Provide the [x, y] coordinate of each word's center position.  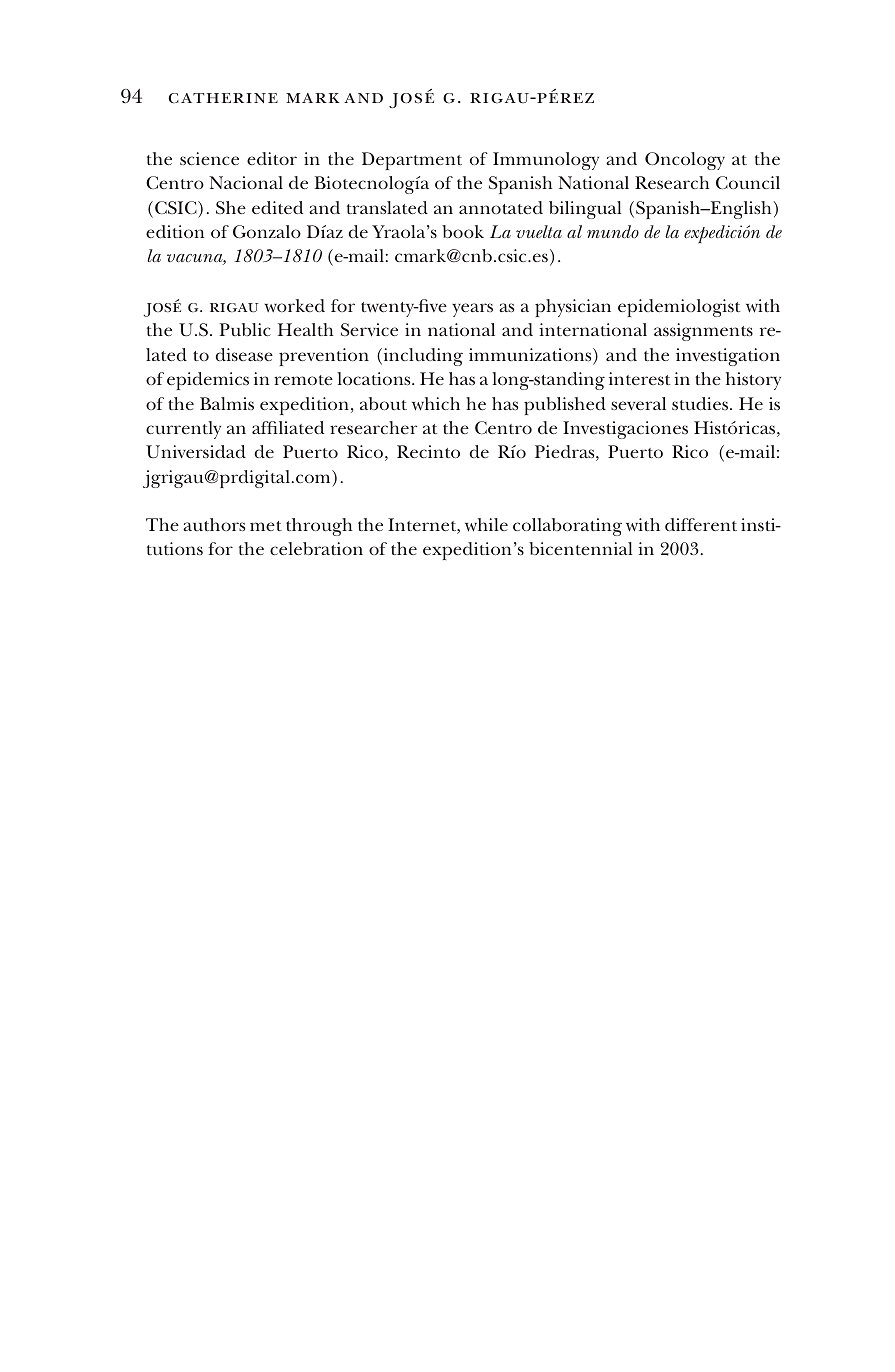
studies [701, 403]
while [486, 525]
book [463, 231]
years [472, 310]
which [436, 404]
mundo [613, 231]
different [701, 524]
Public [245, 329]
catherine [223, 98]
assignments [703, 332]
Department [412, 161]
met [266, 526]
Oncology [685, 161]
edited [277, 207]
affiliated [288, 427]
